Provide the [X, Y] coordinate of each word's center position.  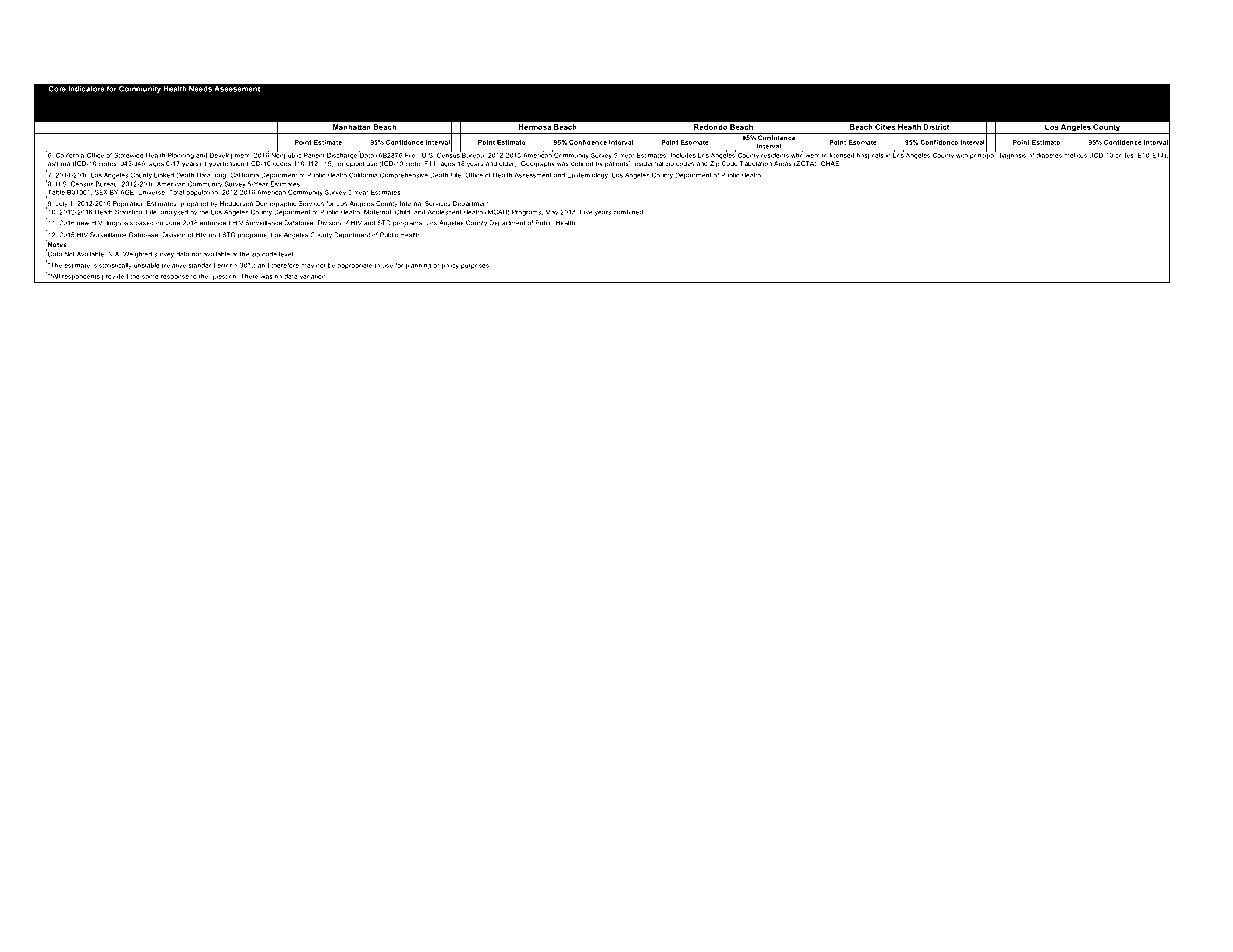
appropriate [355, 265]
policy [450, 265]
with [962, 154]
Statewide [129, 154]
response [175, 279]
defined [582, 163]
